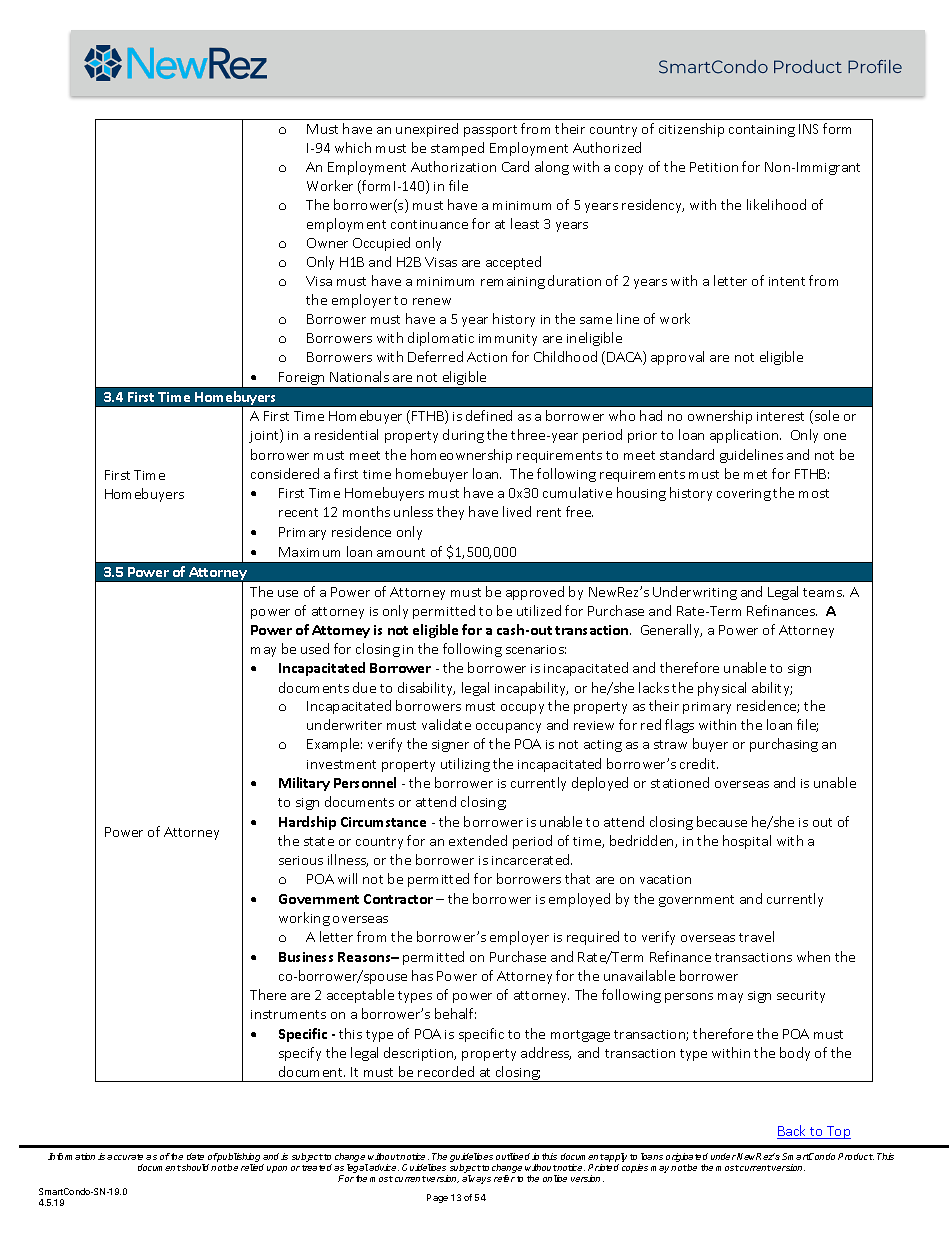  What do you see at coordinates (747, 842) in the document?
I see `hospital` at bounding box center [747, 842].
